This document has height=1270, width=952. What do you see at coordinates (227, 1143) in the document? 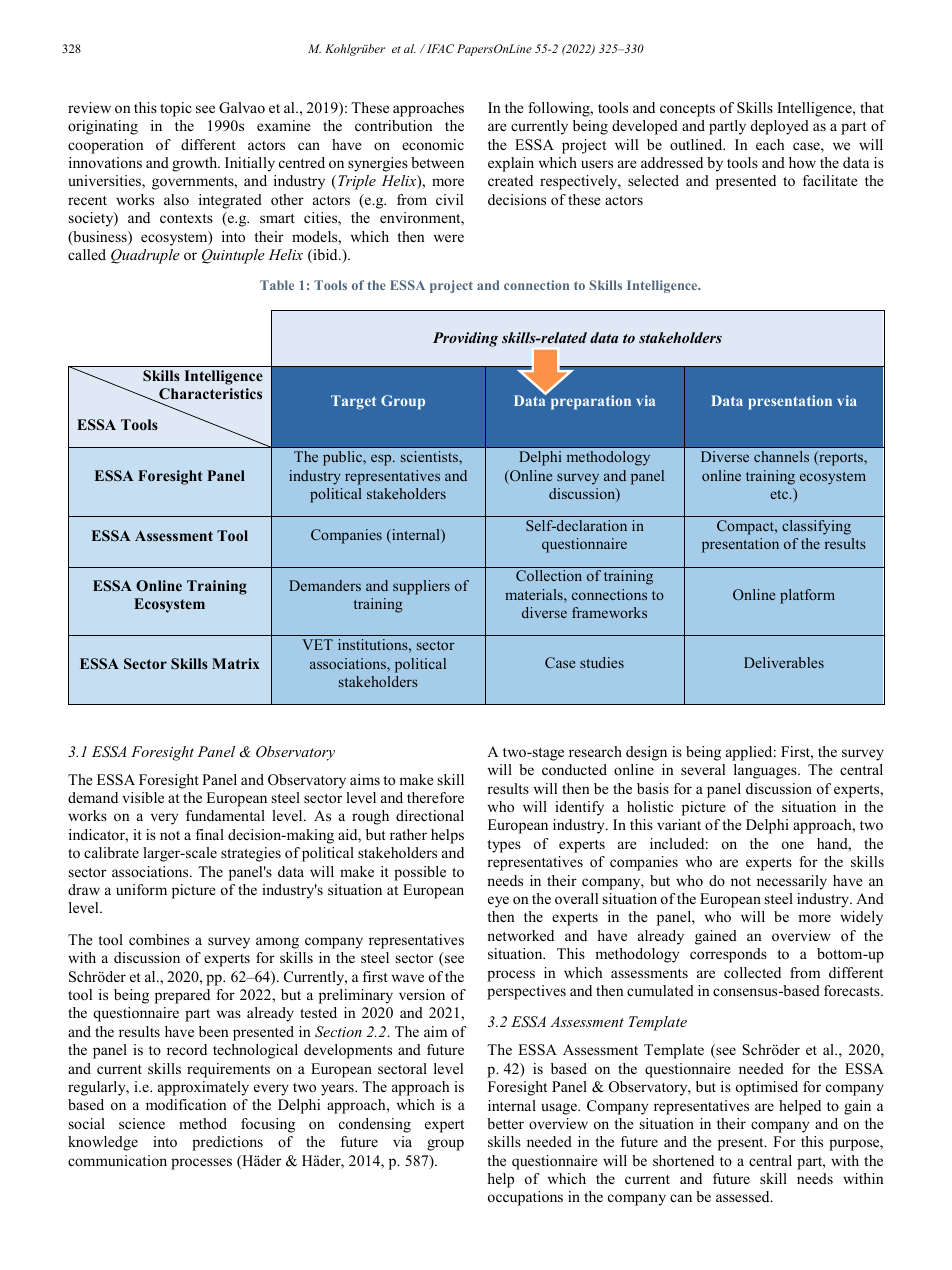
I see `predictions` at bounding box center [227, 1143].
